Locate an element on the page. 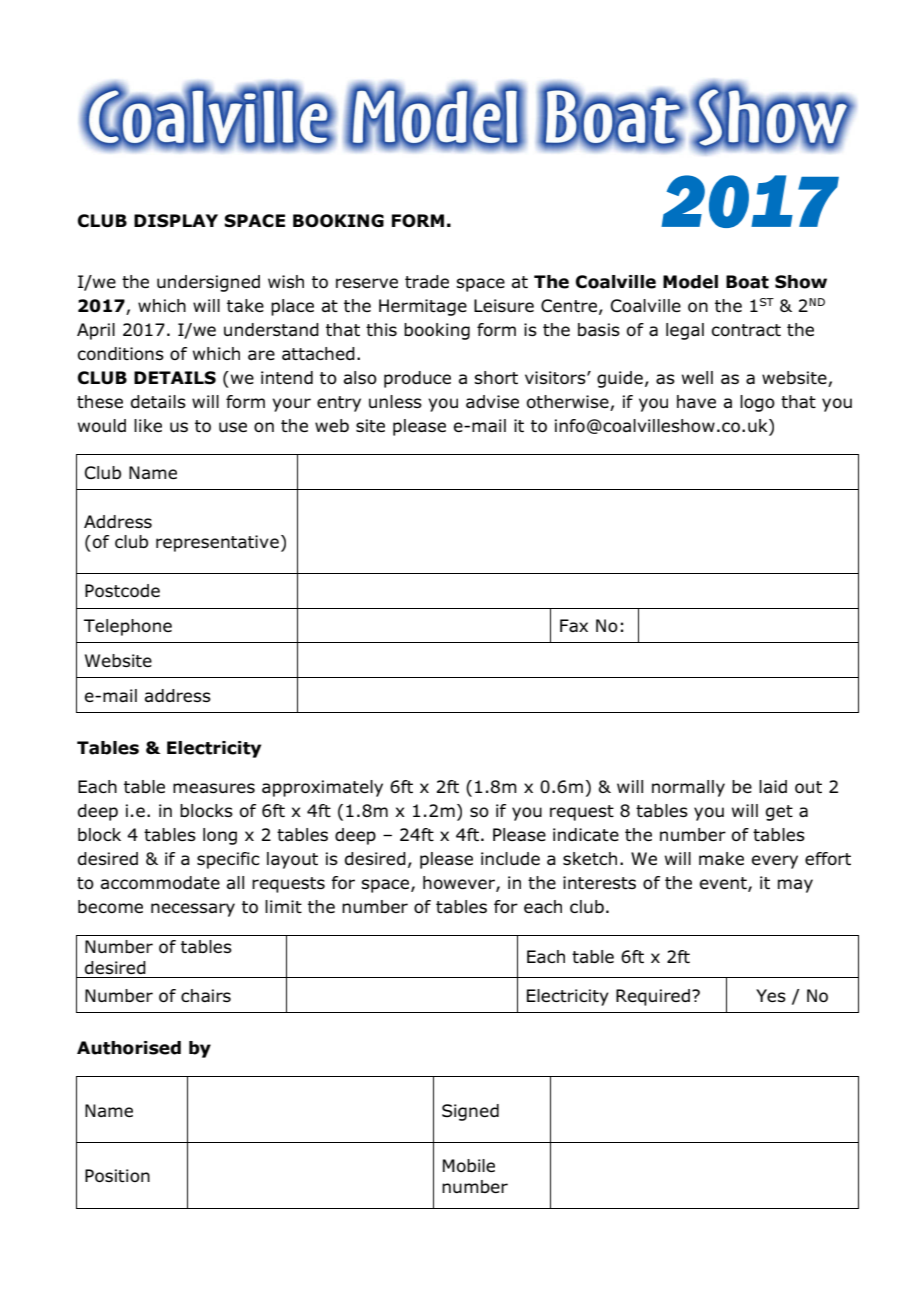  trade is located at coordinates (427, 281).
